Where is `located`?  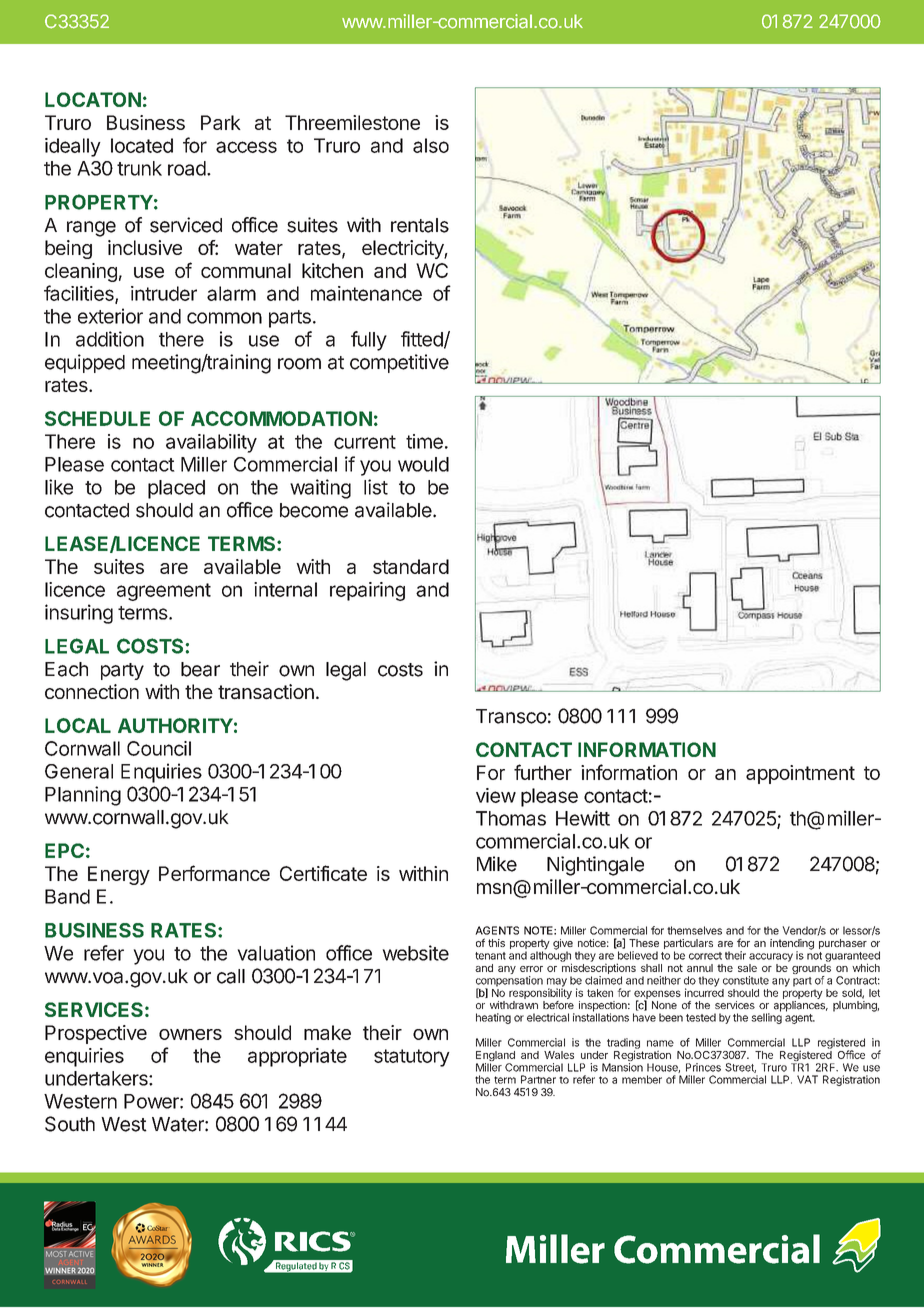 located is located at coordinates (142, 145).
